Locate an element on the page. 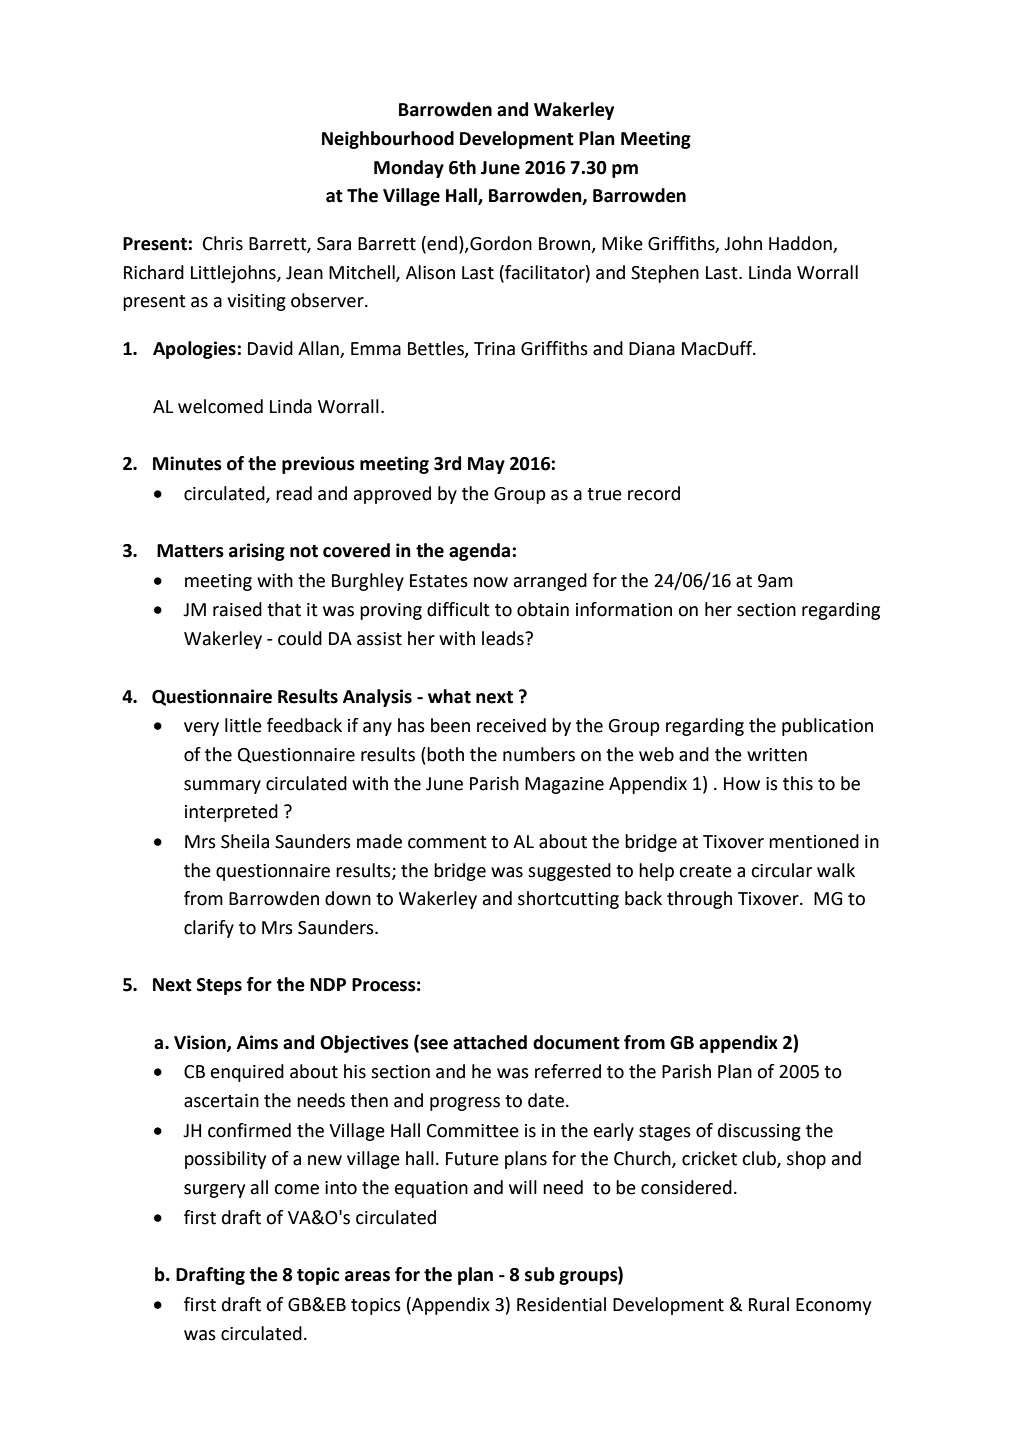  Minutes is located at coordinates (187, 463).
